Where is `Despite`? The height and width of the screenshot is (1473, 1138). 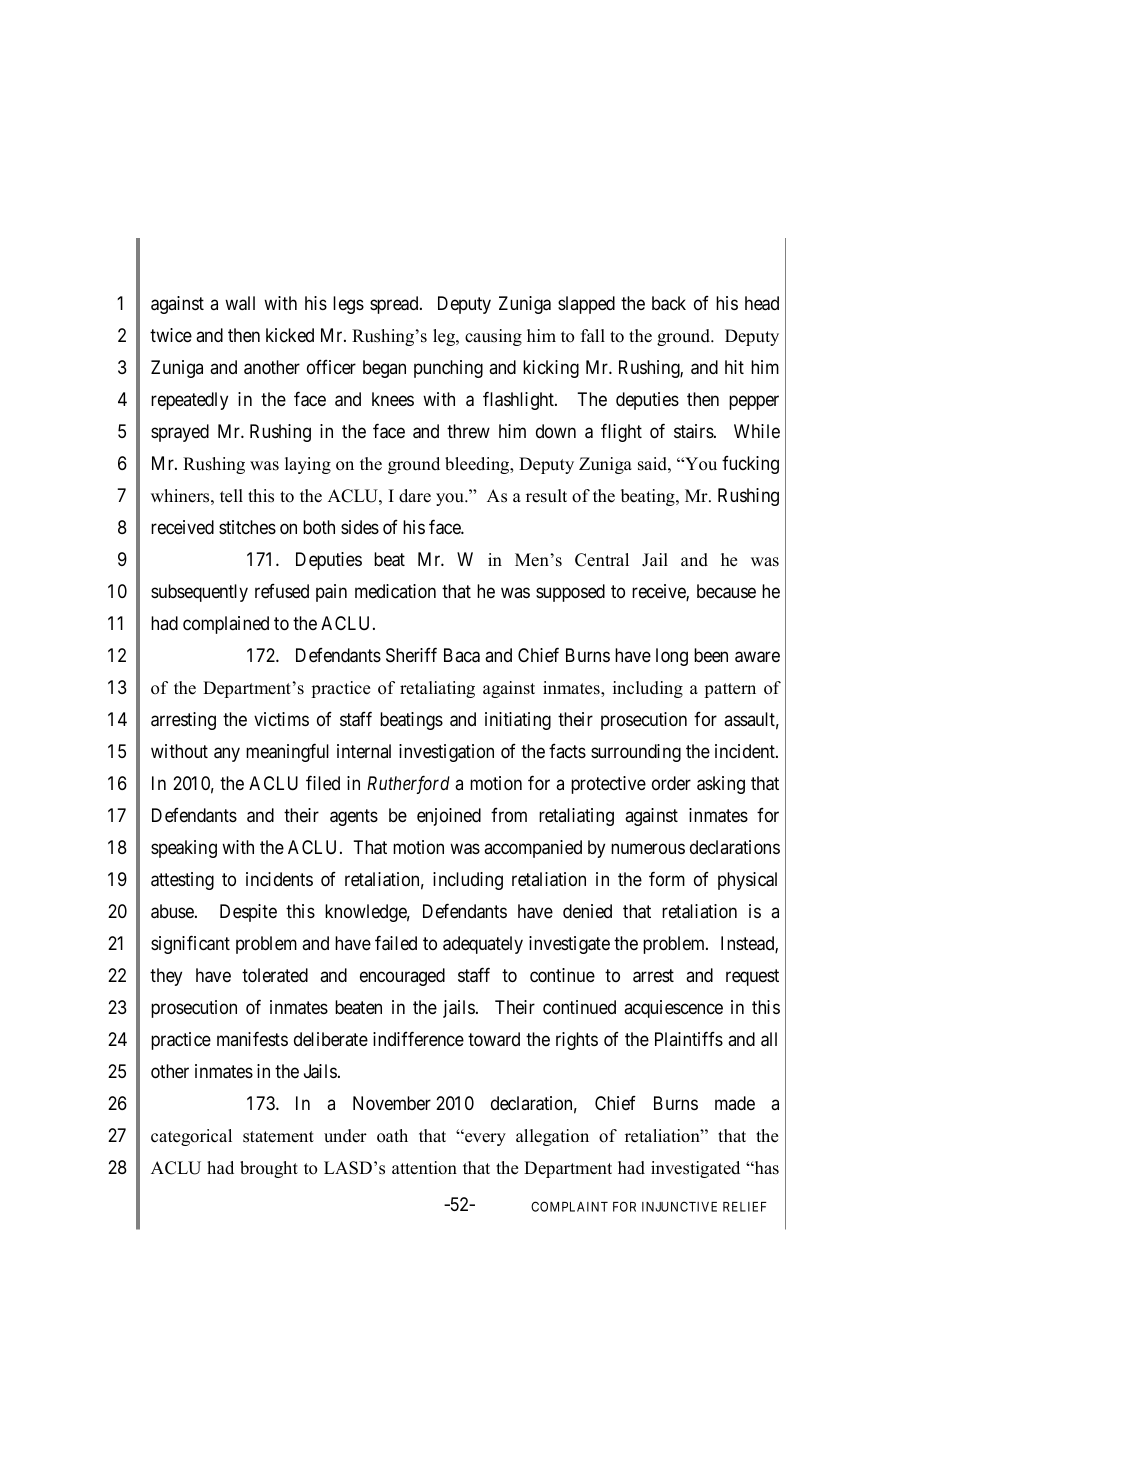
Despite is located at coordinates (248, 913).
